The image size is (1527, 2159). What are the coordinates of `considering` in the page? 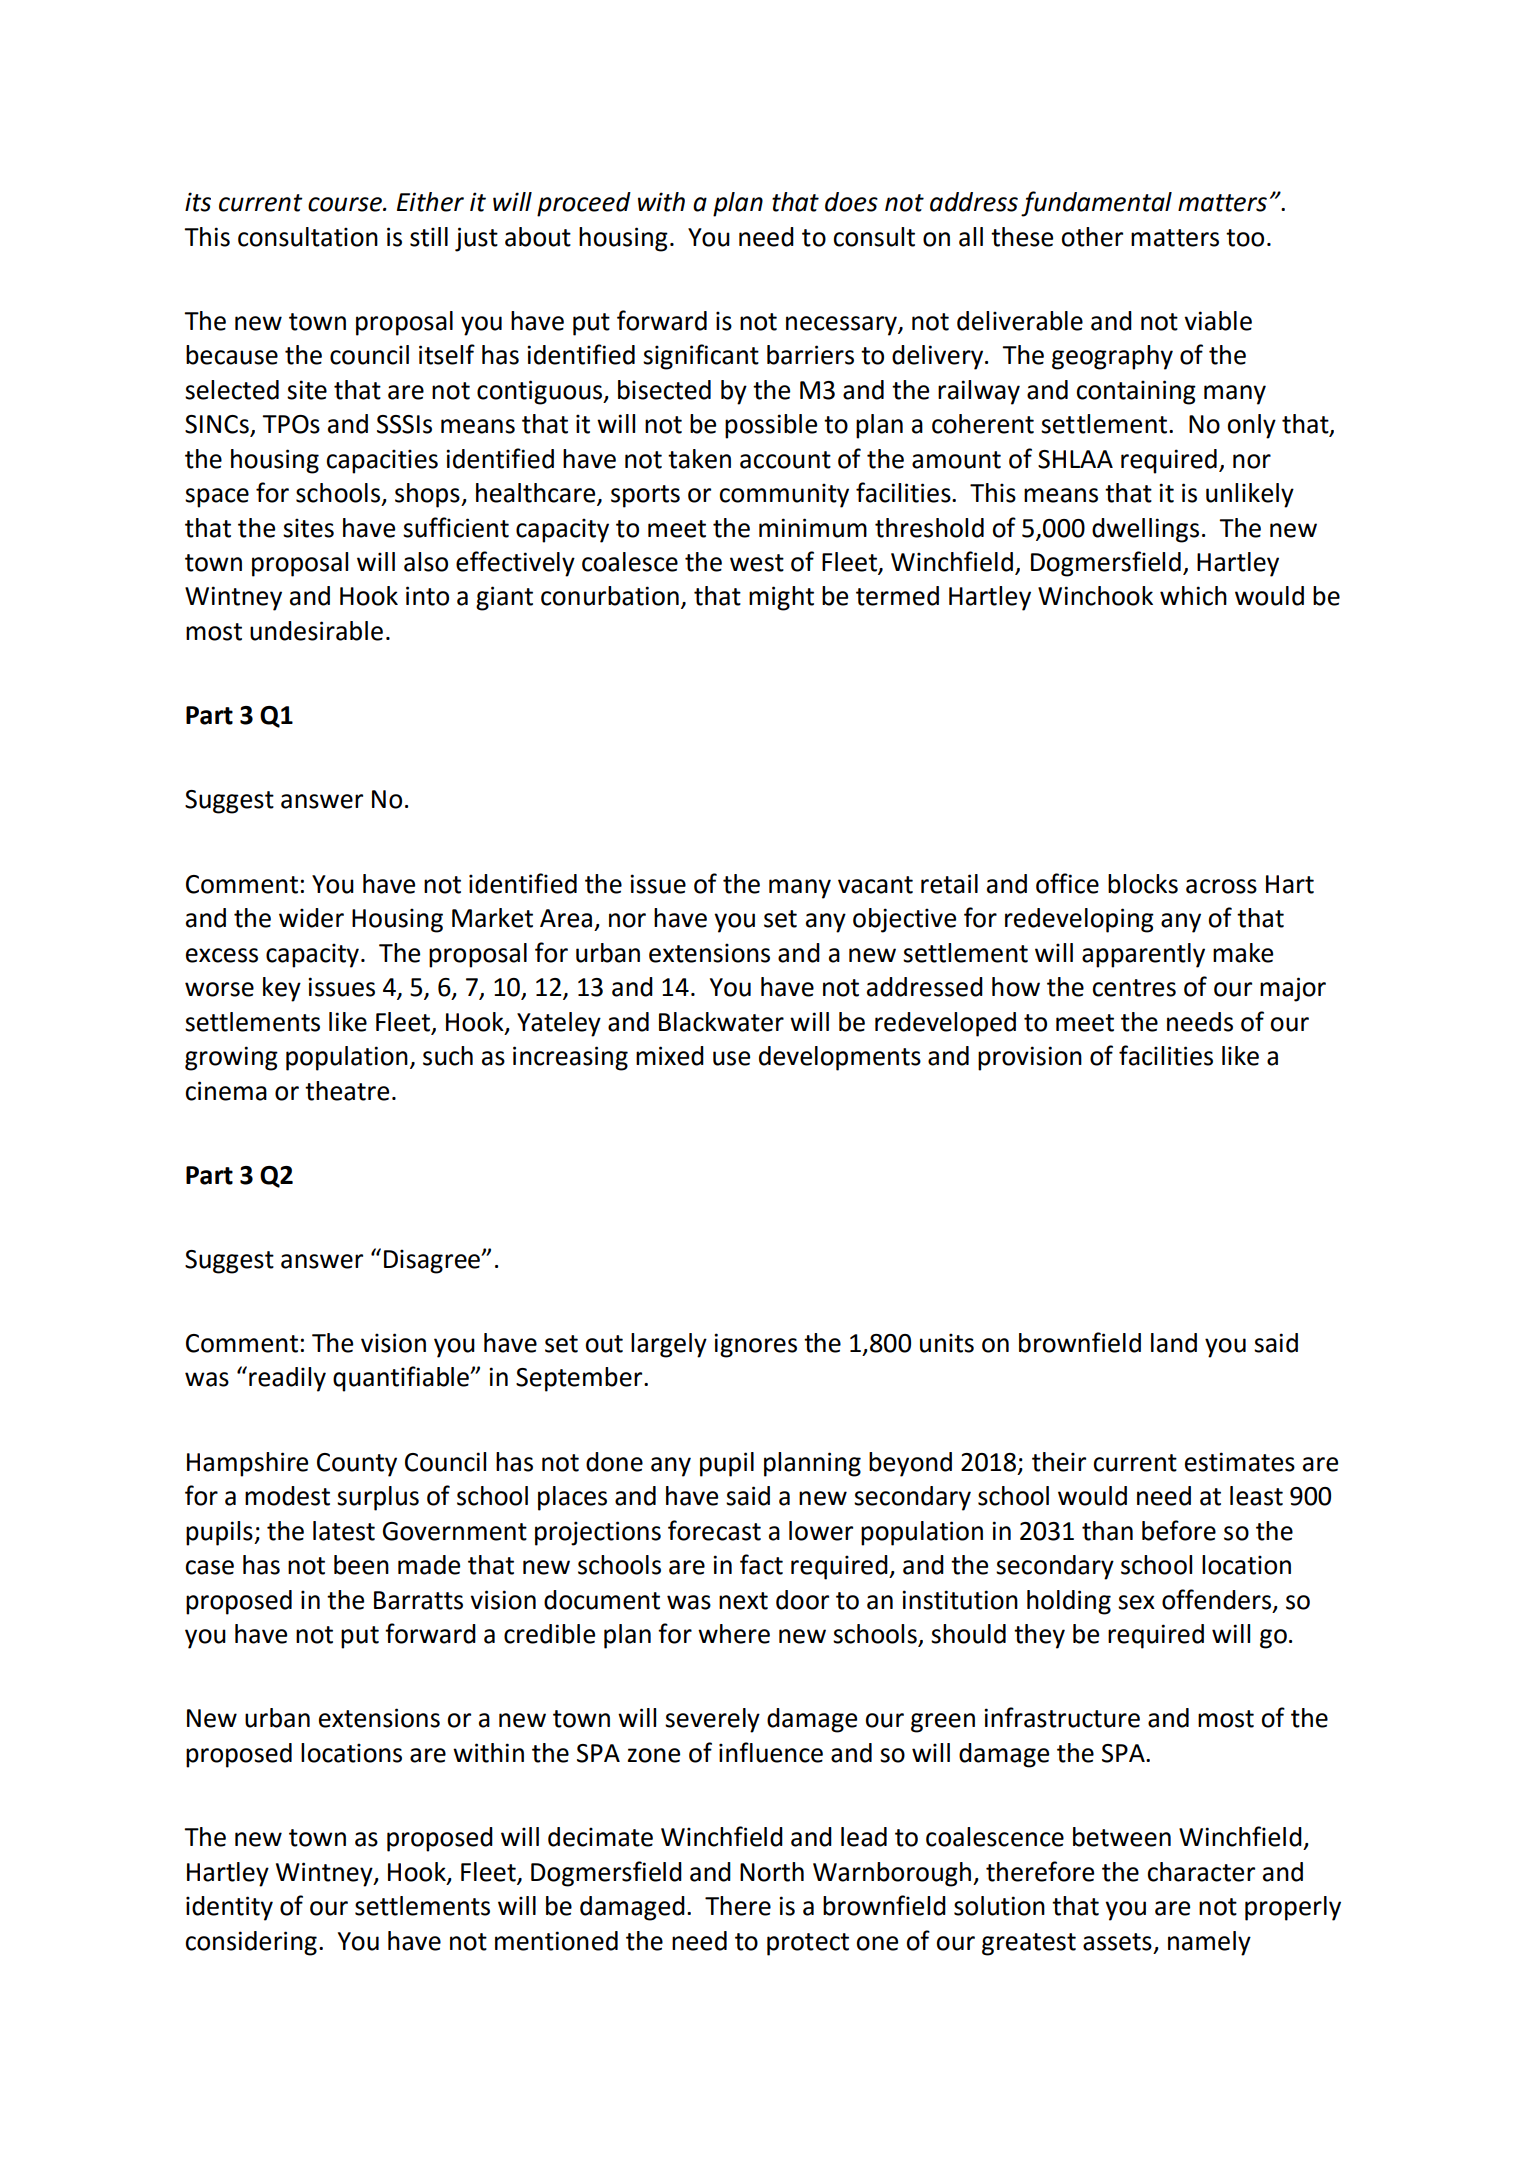 It's located at (251, 1943).
